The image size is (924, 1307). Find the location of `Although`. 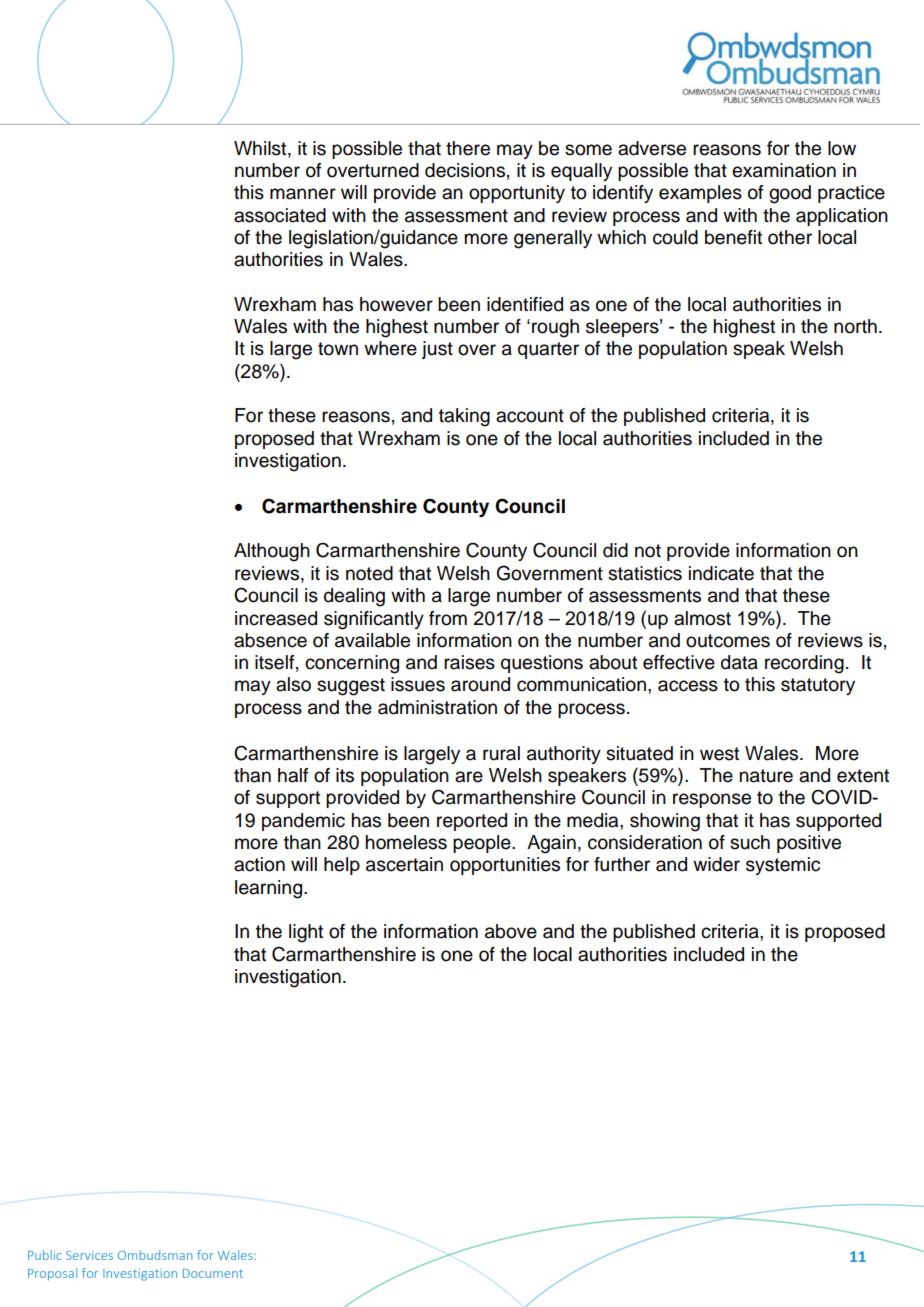

Although is located at coordinates (272, 552).
